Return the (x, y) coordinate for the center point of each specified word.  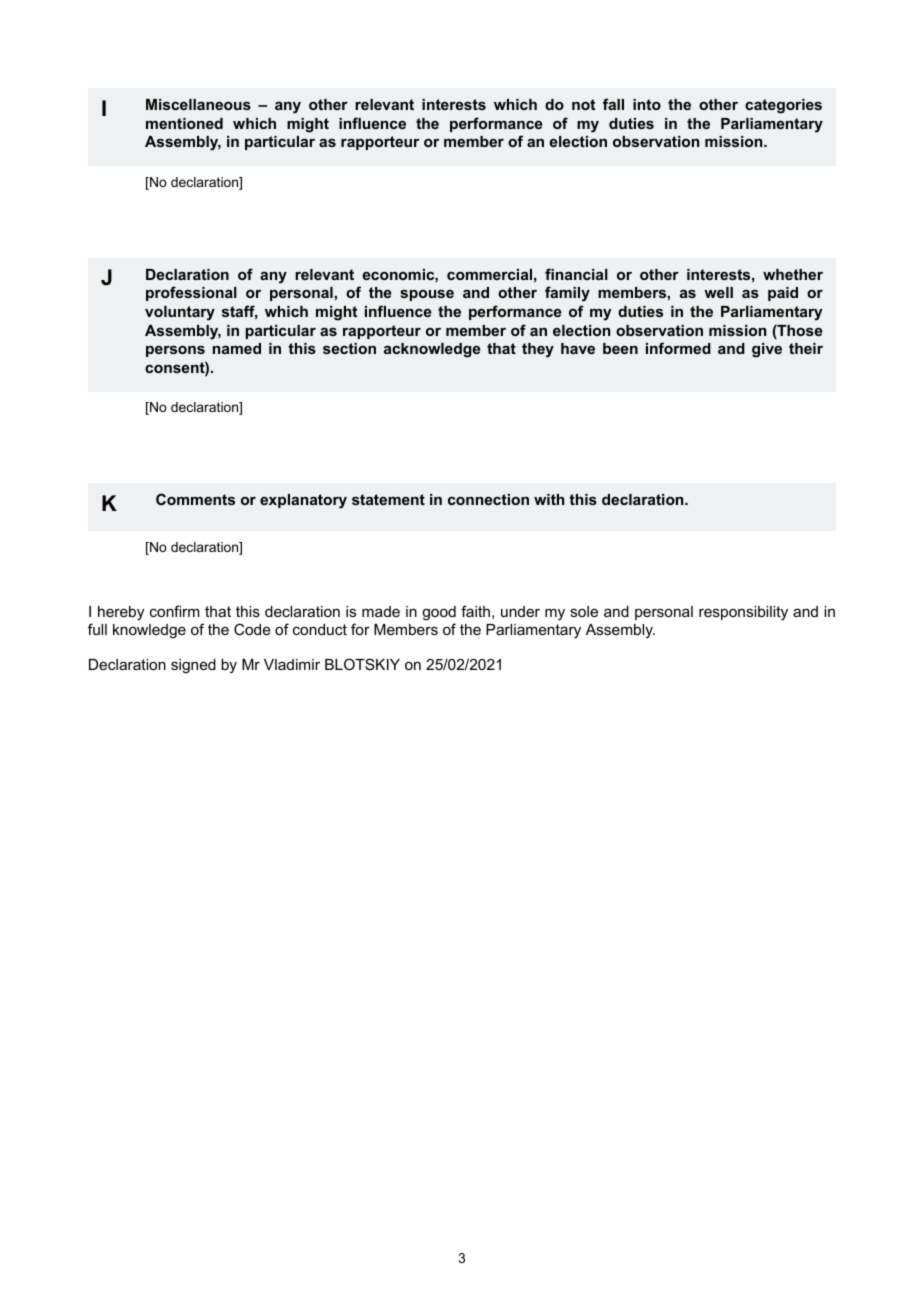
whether (793, 274)
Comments (195, 499)
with (549, 499)
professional (191, 293)
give (767, 350)
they (538, 350)
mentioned (184, 123)
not (583, 104)
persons (175, 351)
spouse (427, 295)
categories (783, 106)
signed (193, 666)
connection (488, 499)
